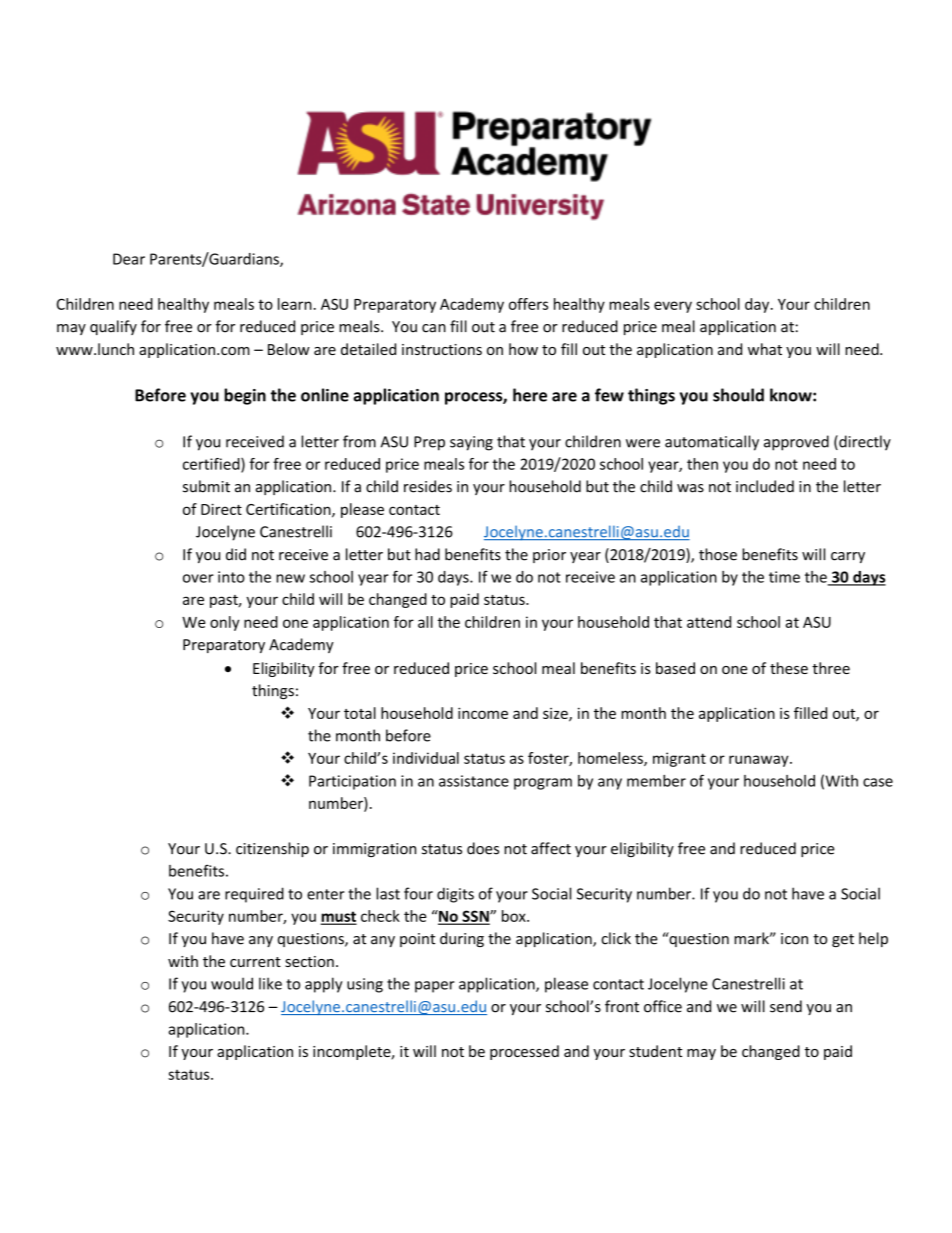 This document has width=952, height=1233. What do you see at coordinates (129, 259) in the document?
I see `Dear` at bounding box center [129, 259].
